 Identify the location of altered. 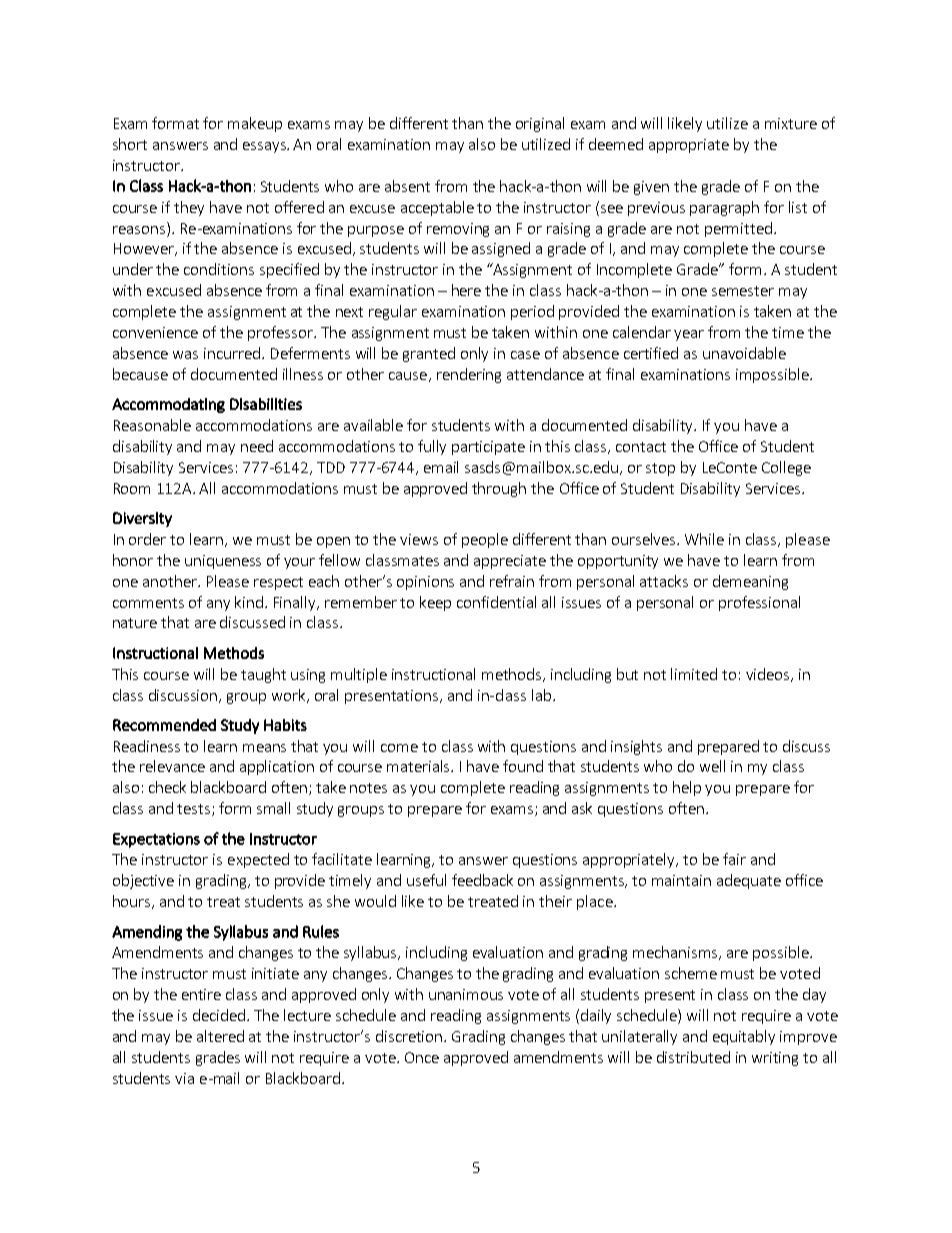
(220, 1036).
